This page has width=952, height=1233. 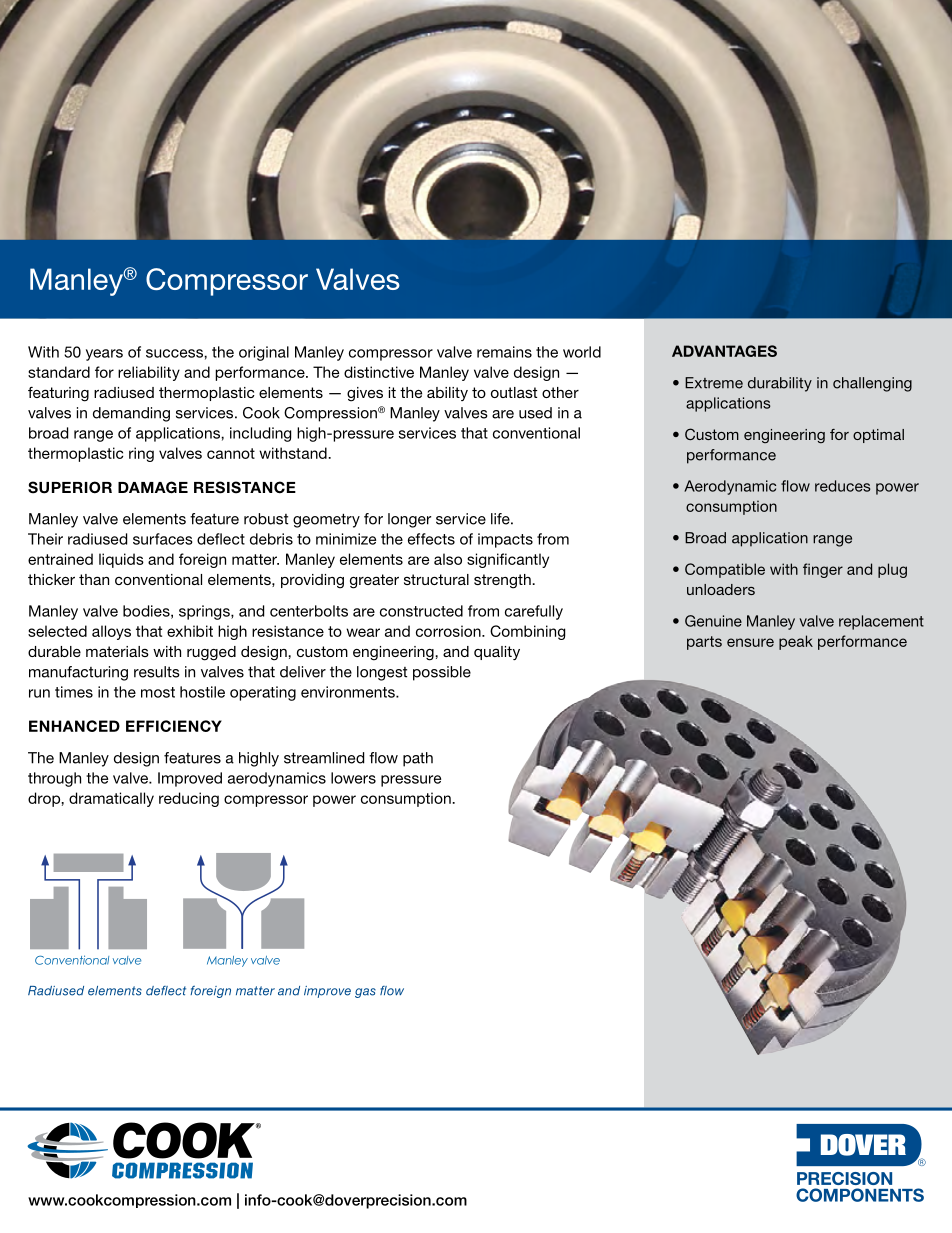 I want to click on remains, so click(x=504, y=352).
